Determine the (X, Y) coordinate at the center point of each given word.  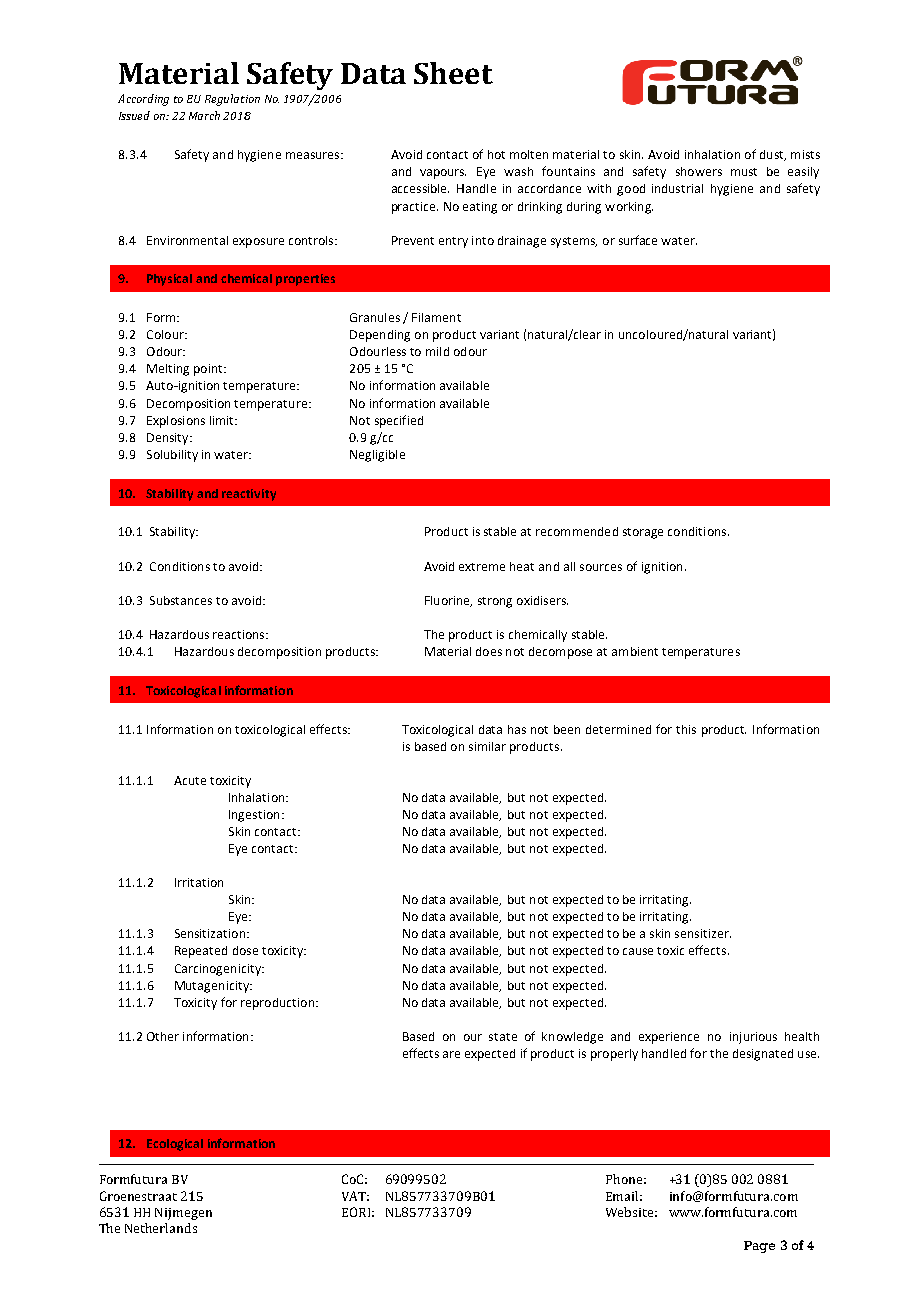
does (489, 651)
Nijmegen (183, 1214)
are (451, 1054)
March (204, 115)
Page (759, 1247)
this (686, 729)
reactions (240, 634)
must (744, 172)
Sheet (453, 73)
